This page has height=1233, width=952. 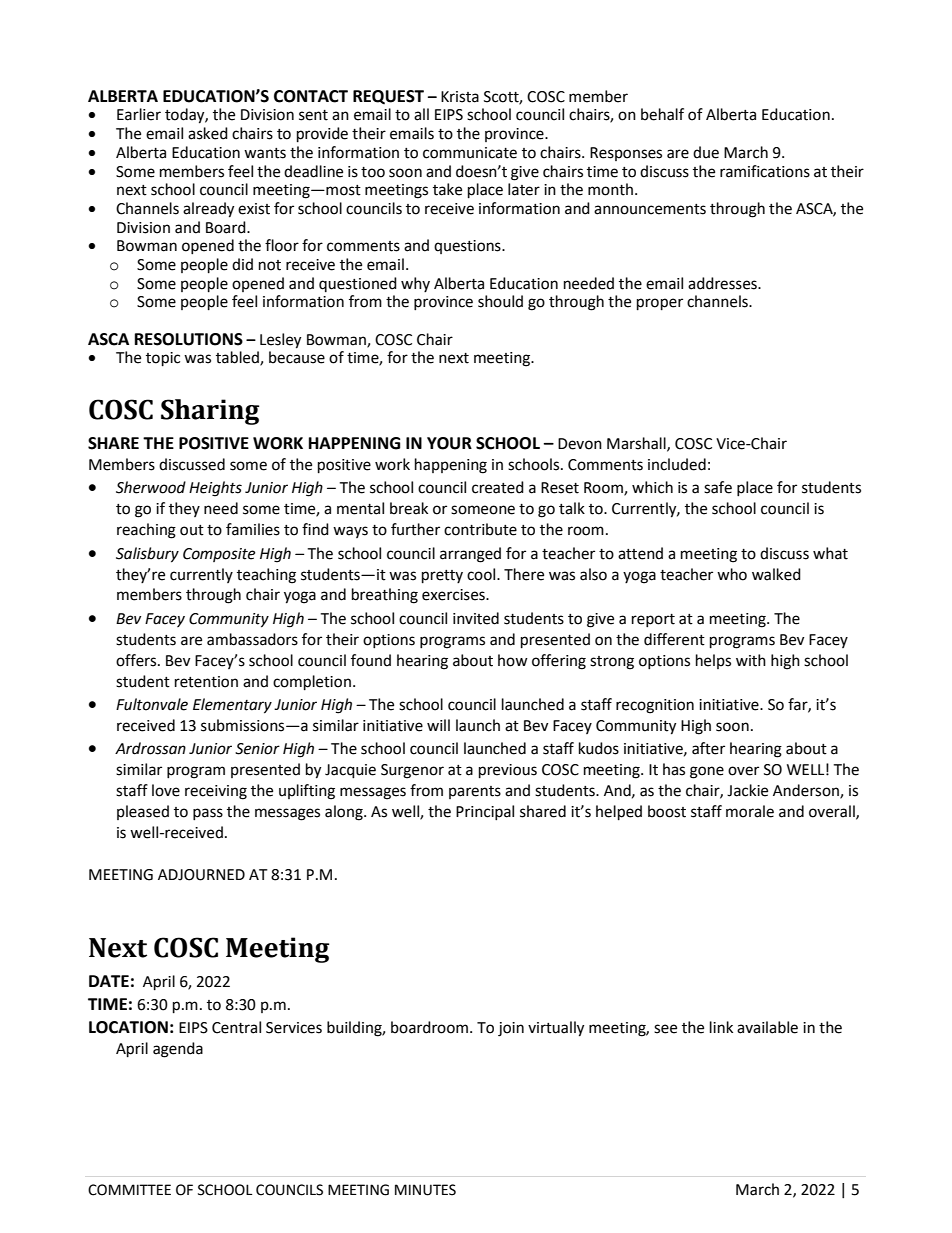 I want to click on Composite, so click(x=219, y=555).
